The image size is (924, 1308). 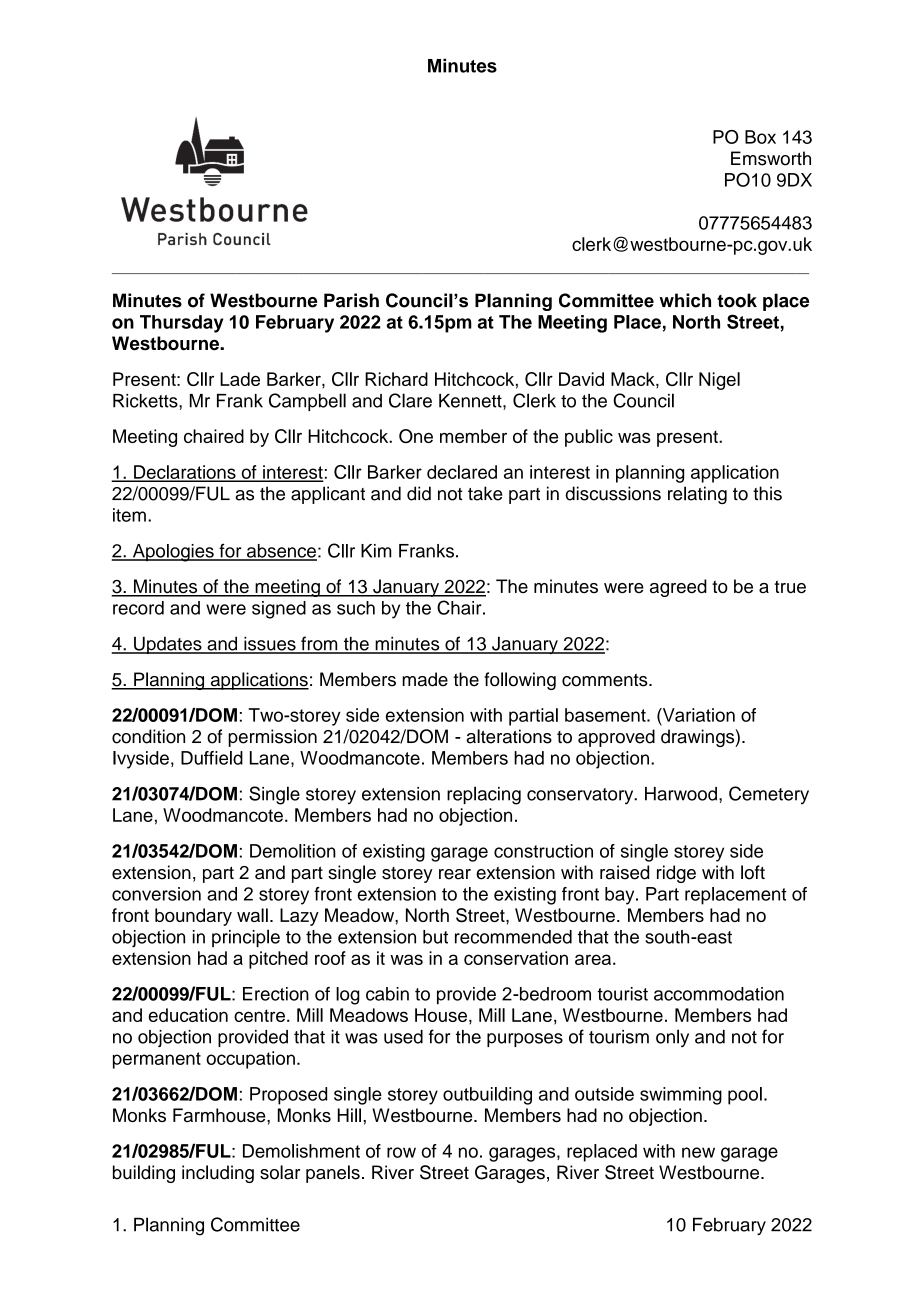 I want to click on alterations, so click(x=509, y=736).
